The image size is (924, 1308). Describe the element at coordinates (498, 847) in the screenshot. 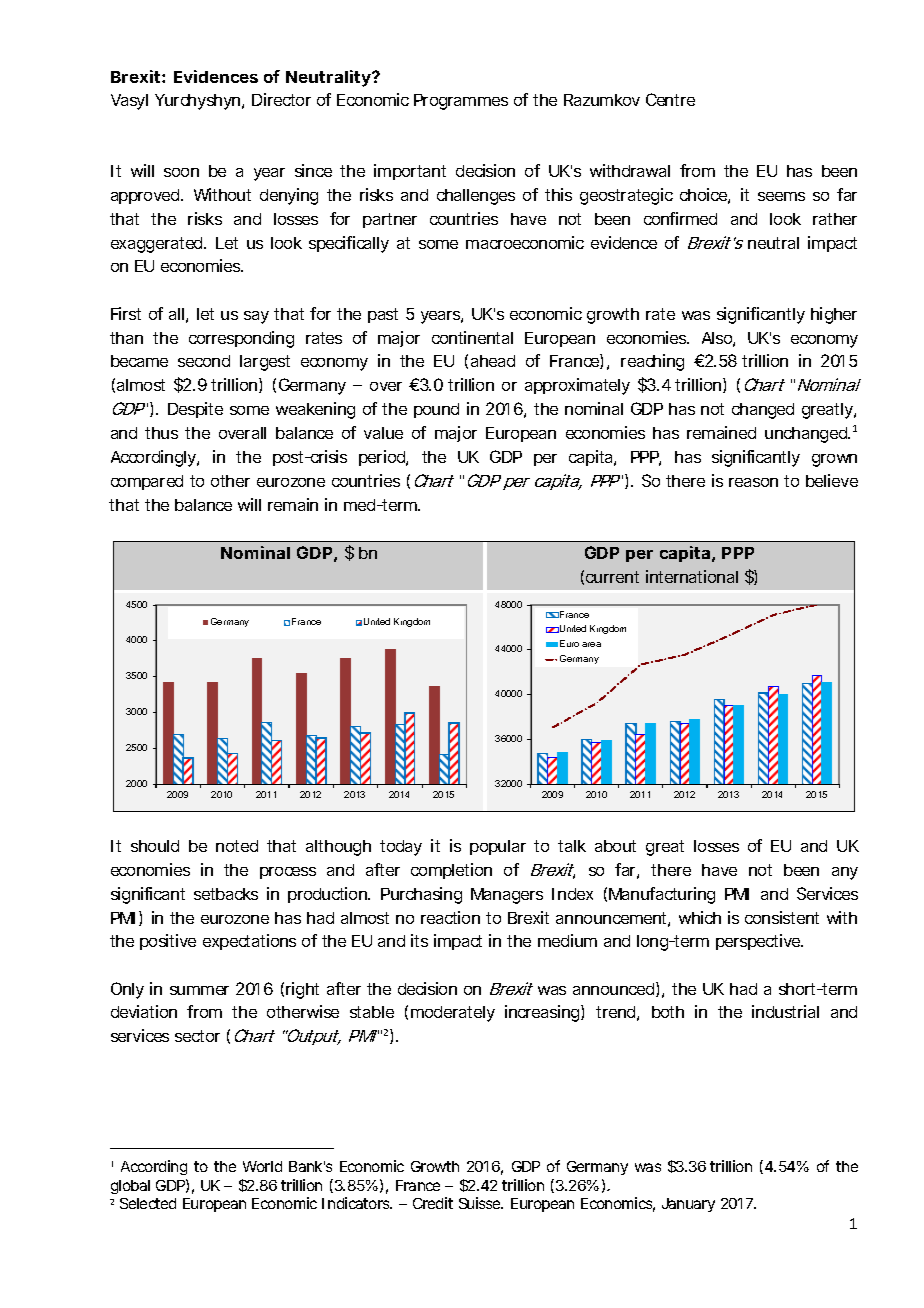

I see `popular` at that location.
